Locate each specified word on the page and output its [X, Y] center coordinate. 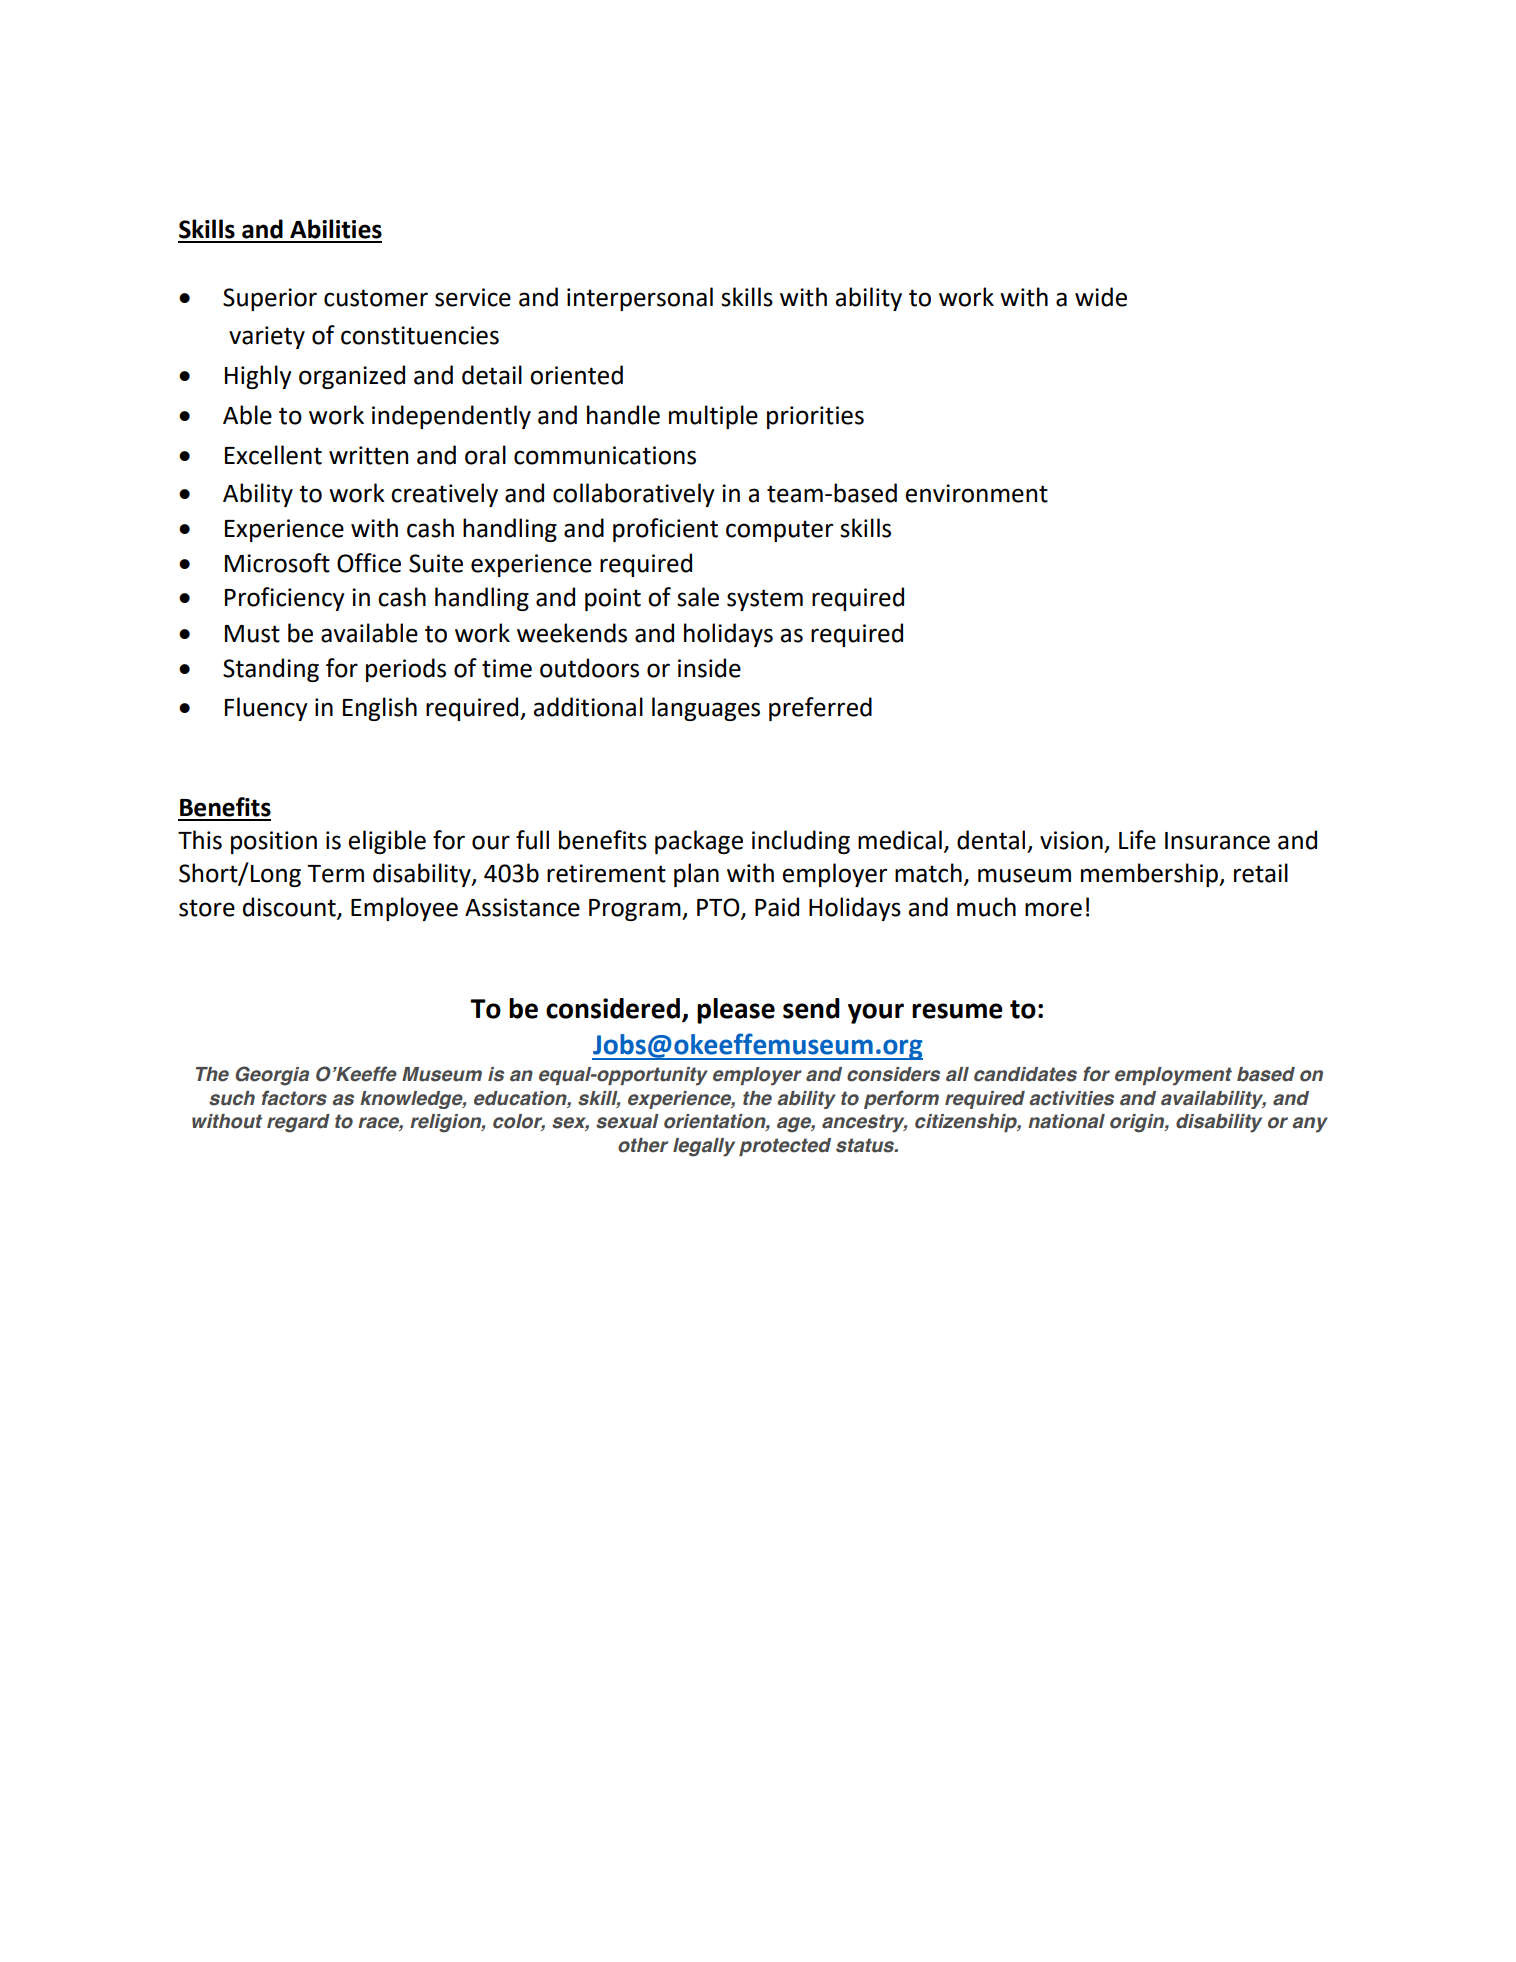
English [380, 709]
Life [1137, 840]
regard [298, 1123]
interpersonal [640, 299]
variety [267, 337]
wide [1101, 297]
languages [706, 709]
